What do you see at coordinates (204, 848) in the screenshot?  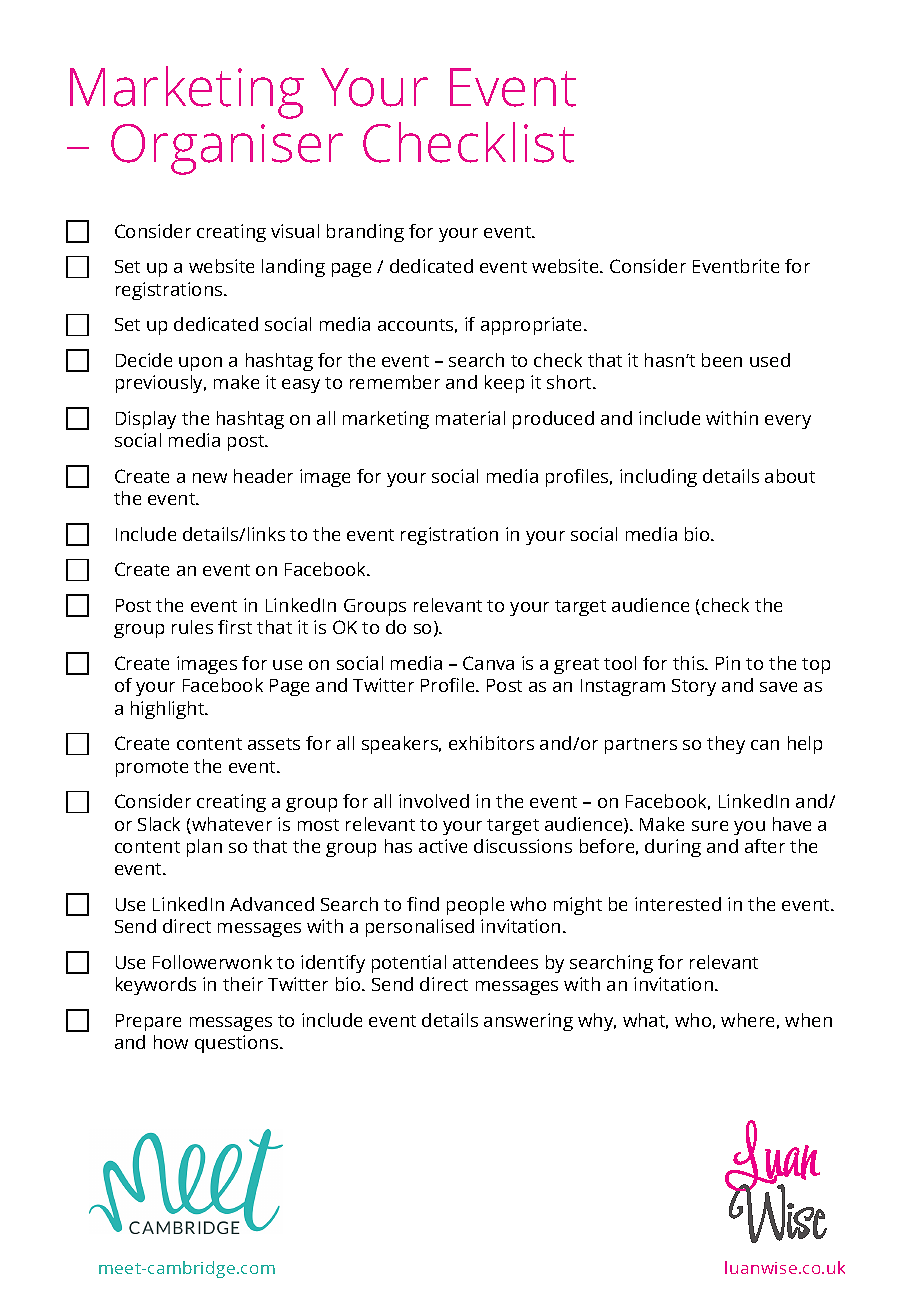 I see `plan` at bounding box center [204, 848].
